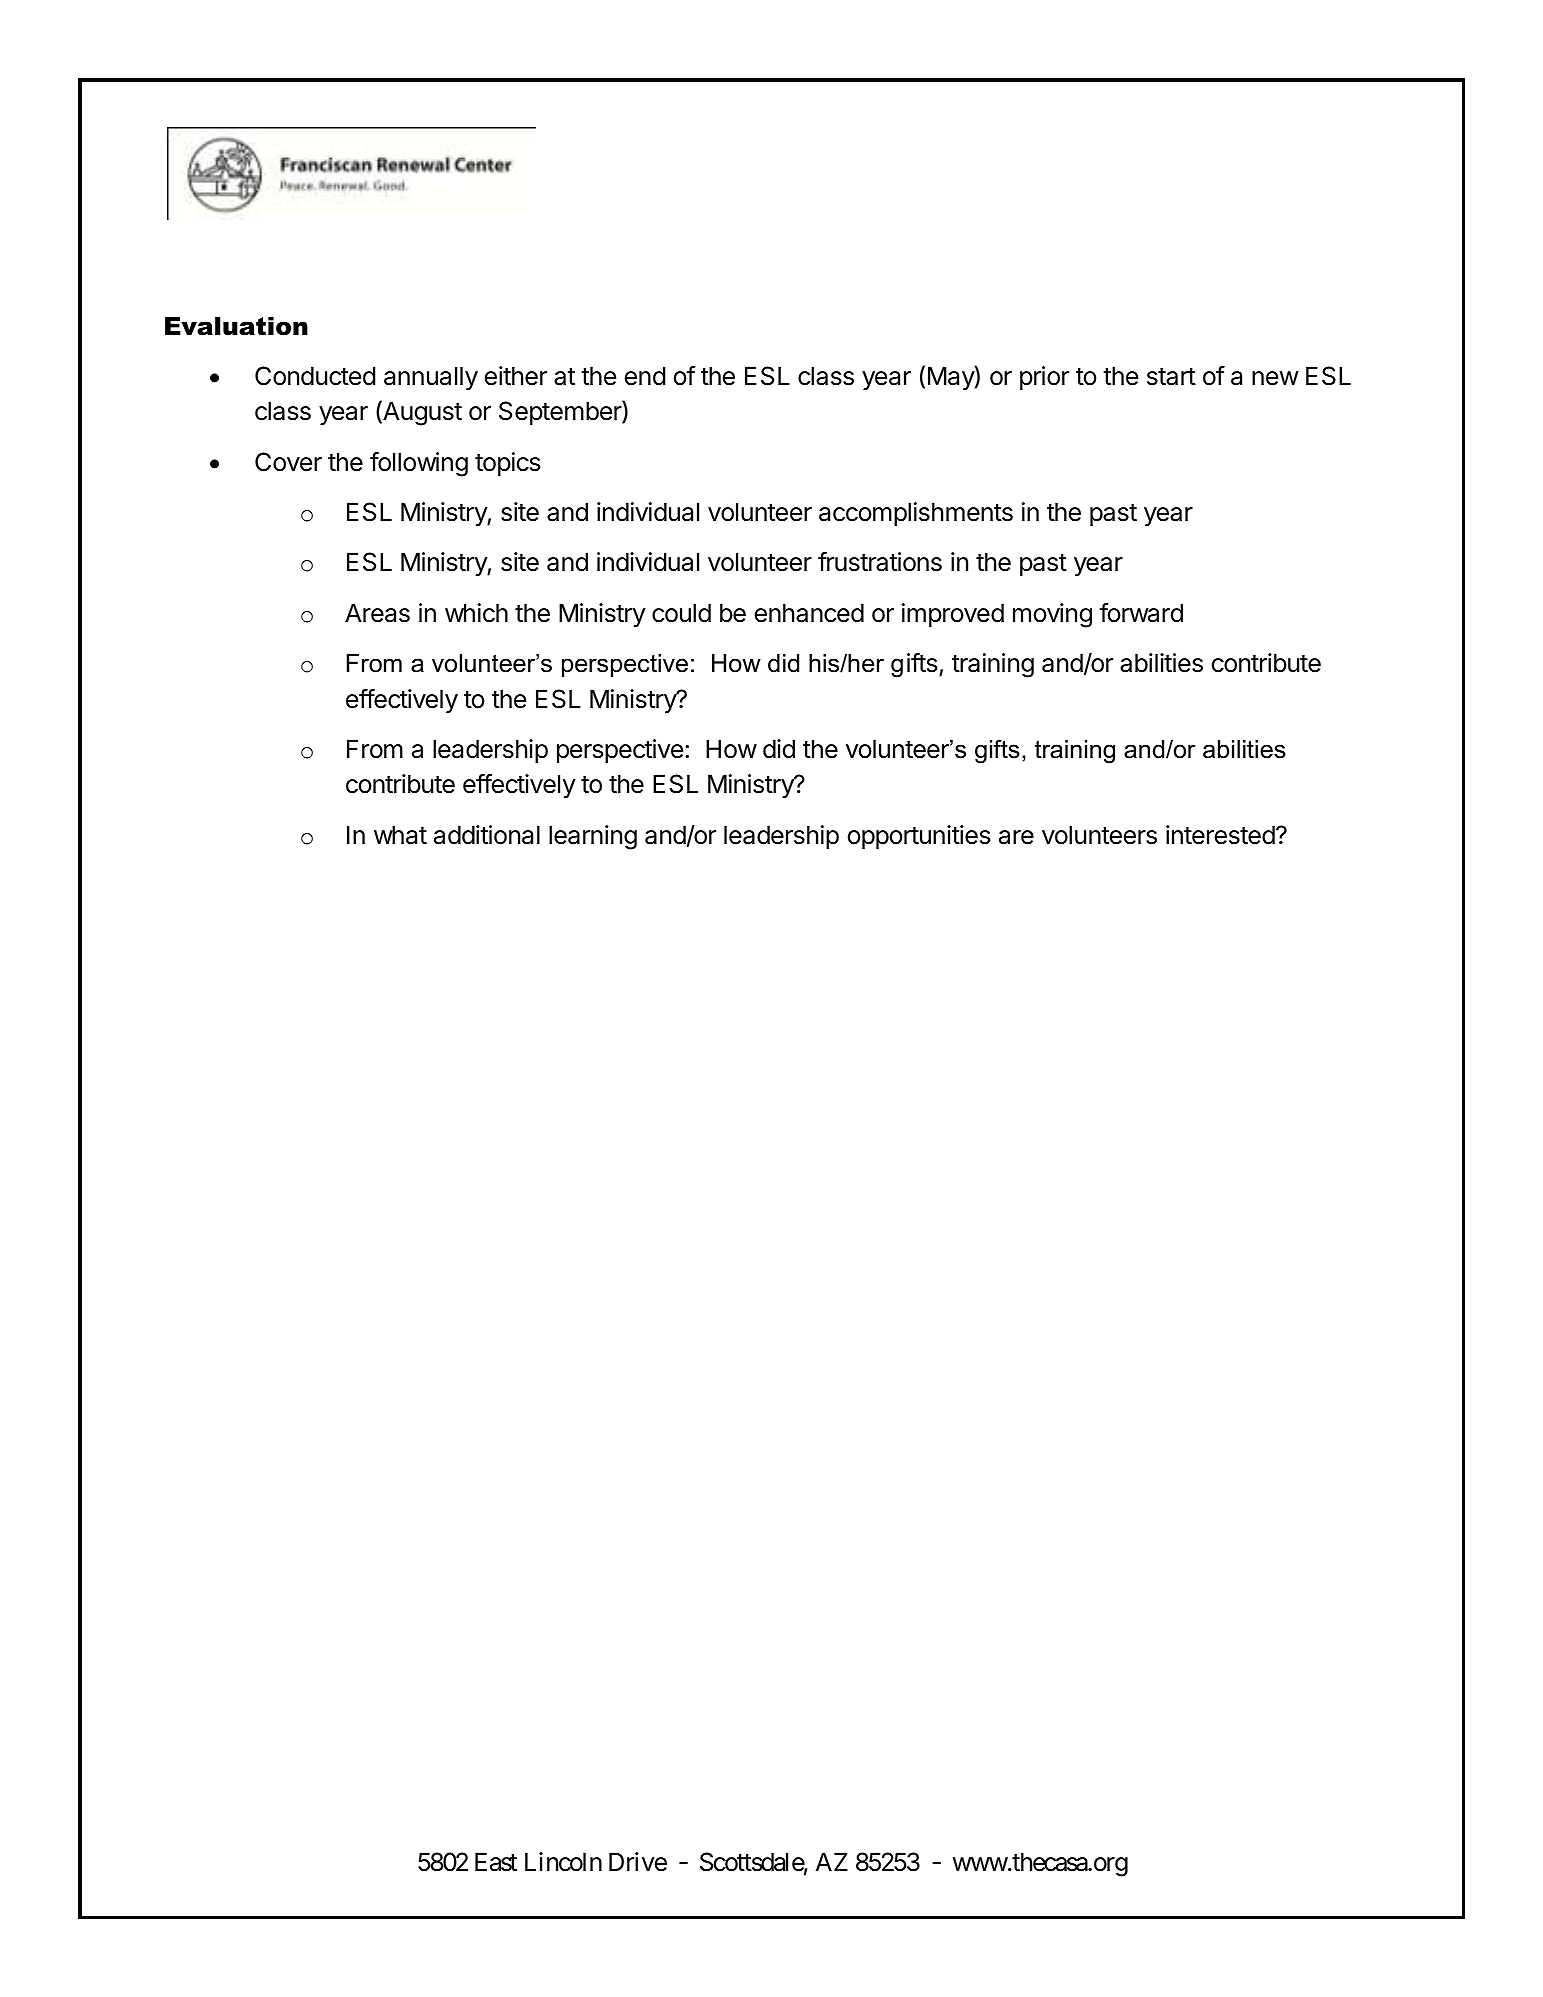 Image resolution: width=1543 pixels, height=1997 pixels. I want to click on Lincoln, so click(563, 1862).
